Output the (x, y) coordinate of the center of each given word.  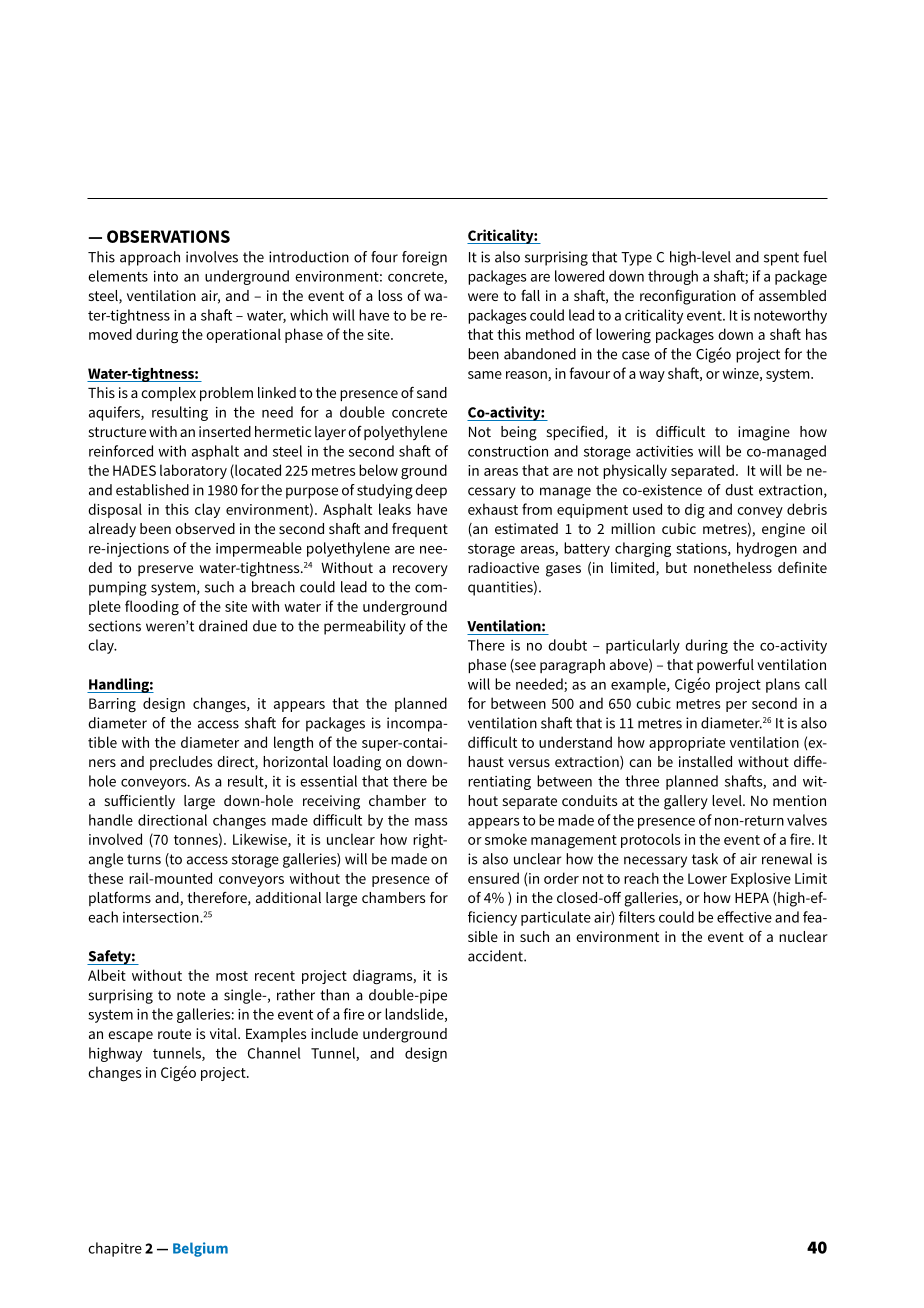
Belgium (200, 1249)
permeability (365, 627)
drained (223, 626)
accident (496, 956)
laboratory (193, 471)
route (174, 1034)
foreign (424, 258)
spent (781, 259)
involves (212, 257)
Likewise (261, 840)
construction (508, 451)
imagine (764, 433)
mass (431, 822)
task (705, 859)
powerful (725, 666)
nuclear (803, 936)
